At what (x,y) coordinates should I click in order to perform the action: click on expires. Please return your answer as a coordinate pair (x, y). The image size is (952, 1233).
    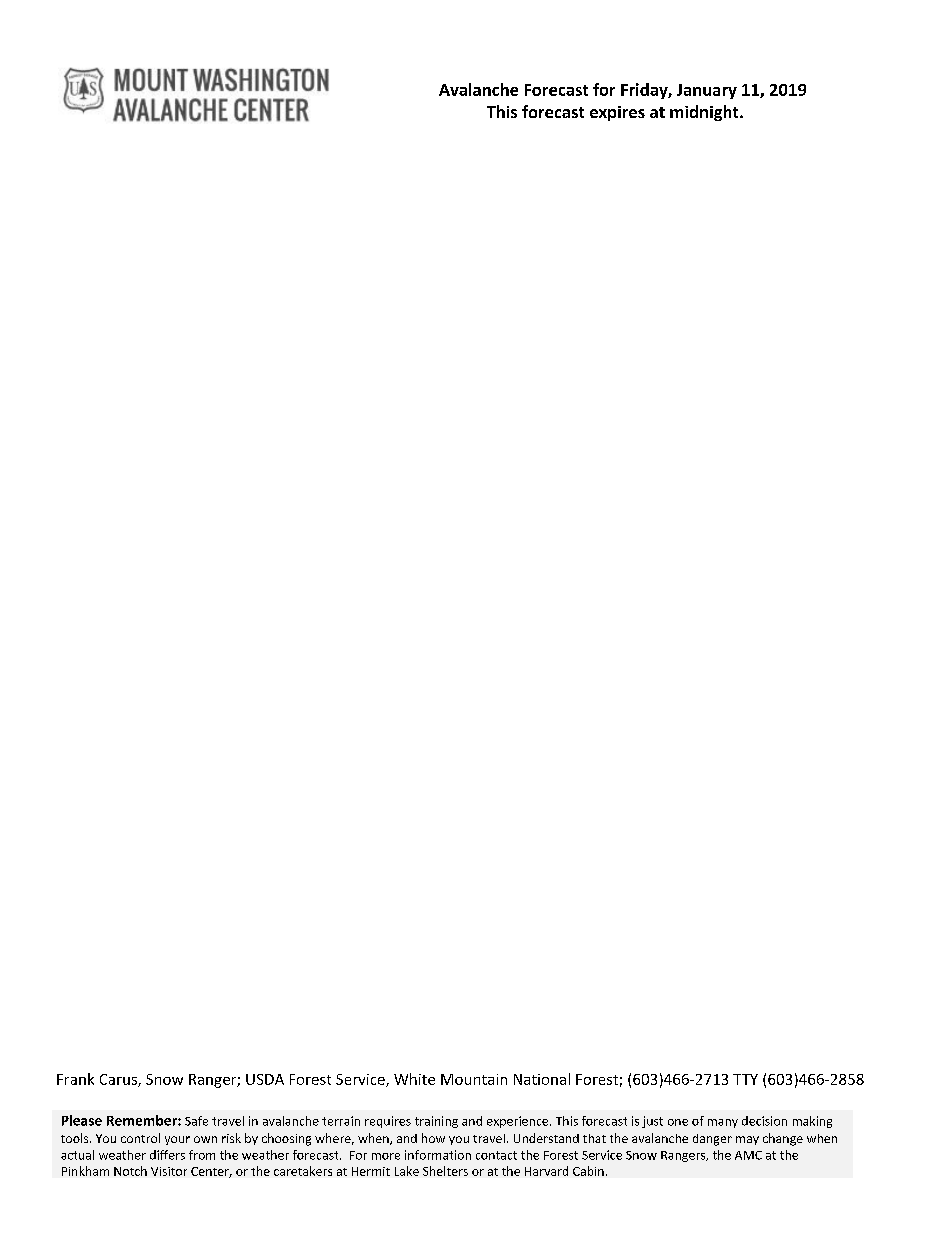
    Looking at the image, I should click on (617, 113).
